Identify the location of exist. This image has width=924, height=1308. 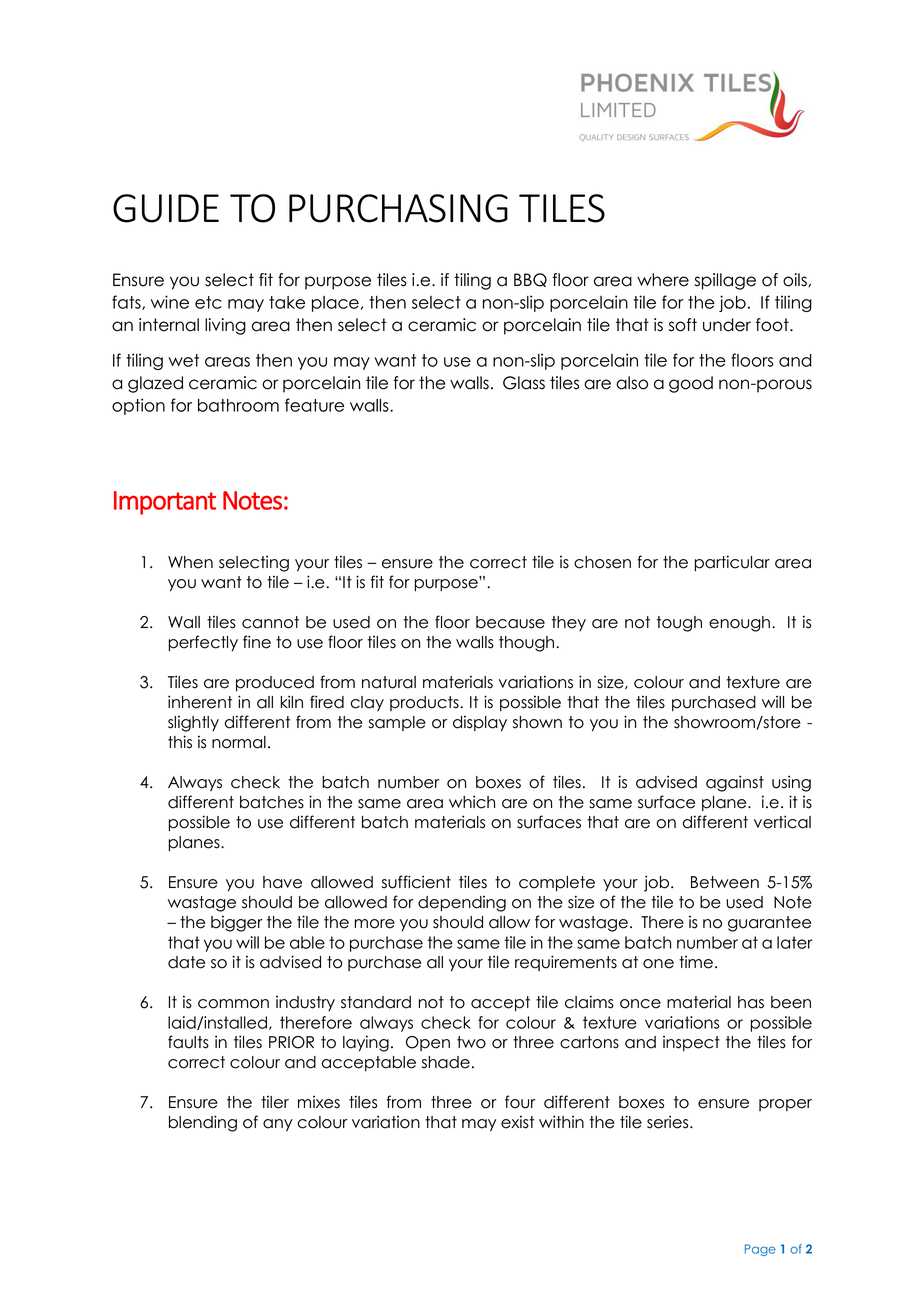
(517, 1122).
